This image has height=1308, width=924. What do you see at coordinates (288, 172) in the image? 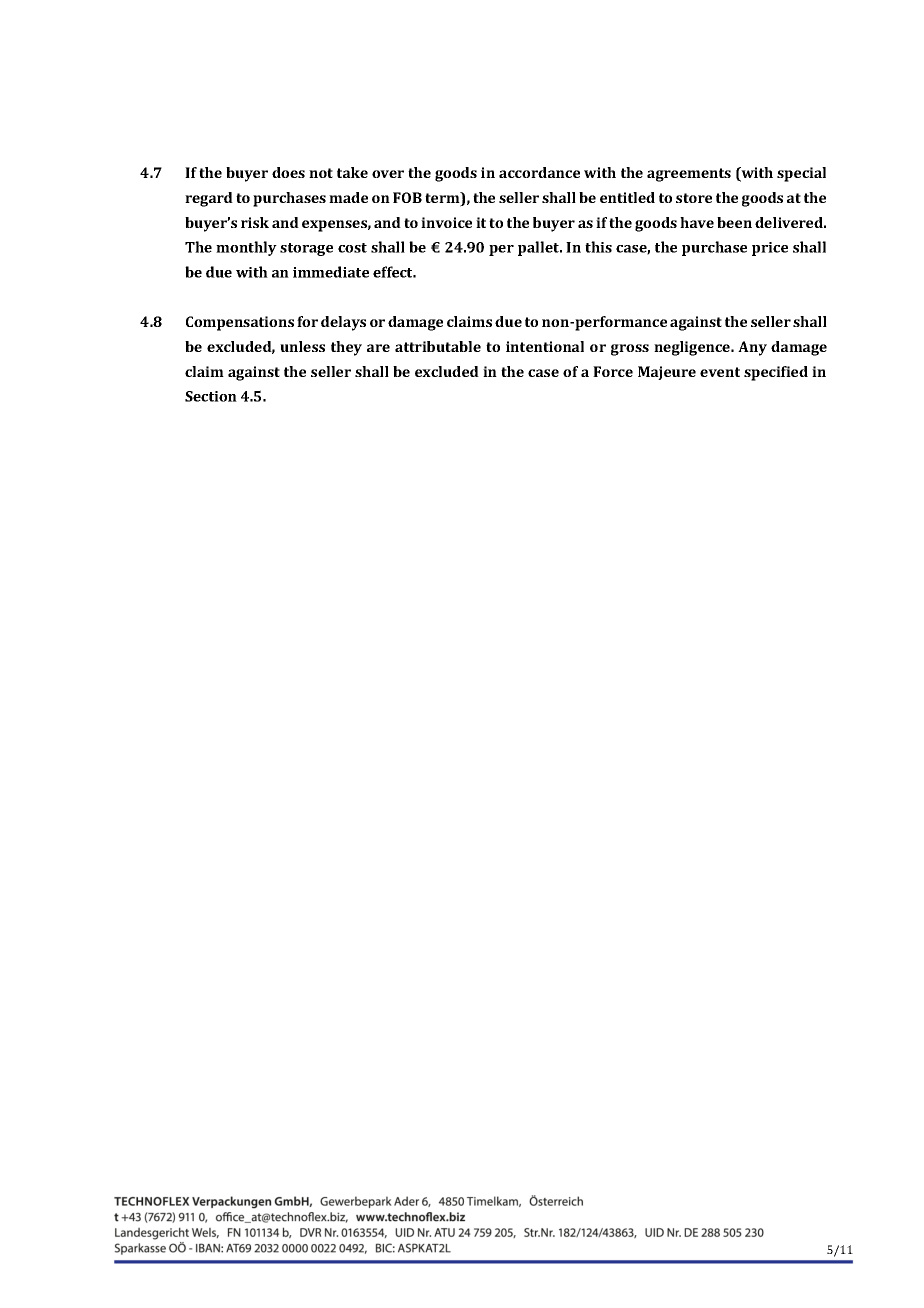
I see `does` at bounding box center [288, 172].
